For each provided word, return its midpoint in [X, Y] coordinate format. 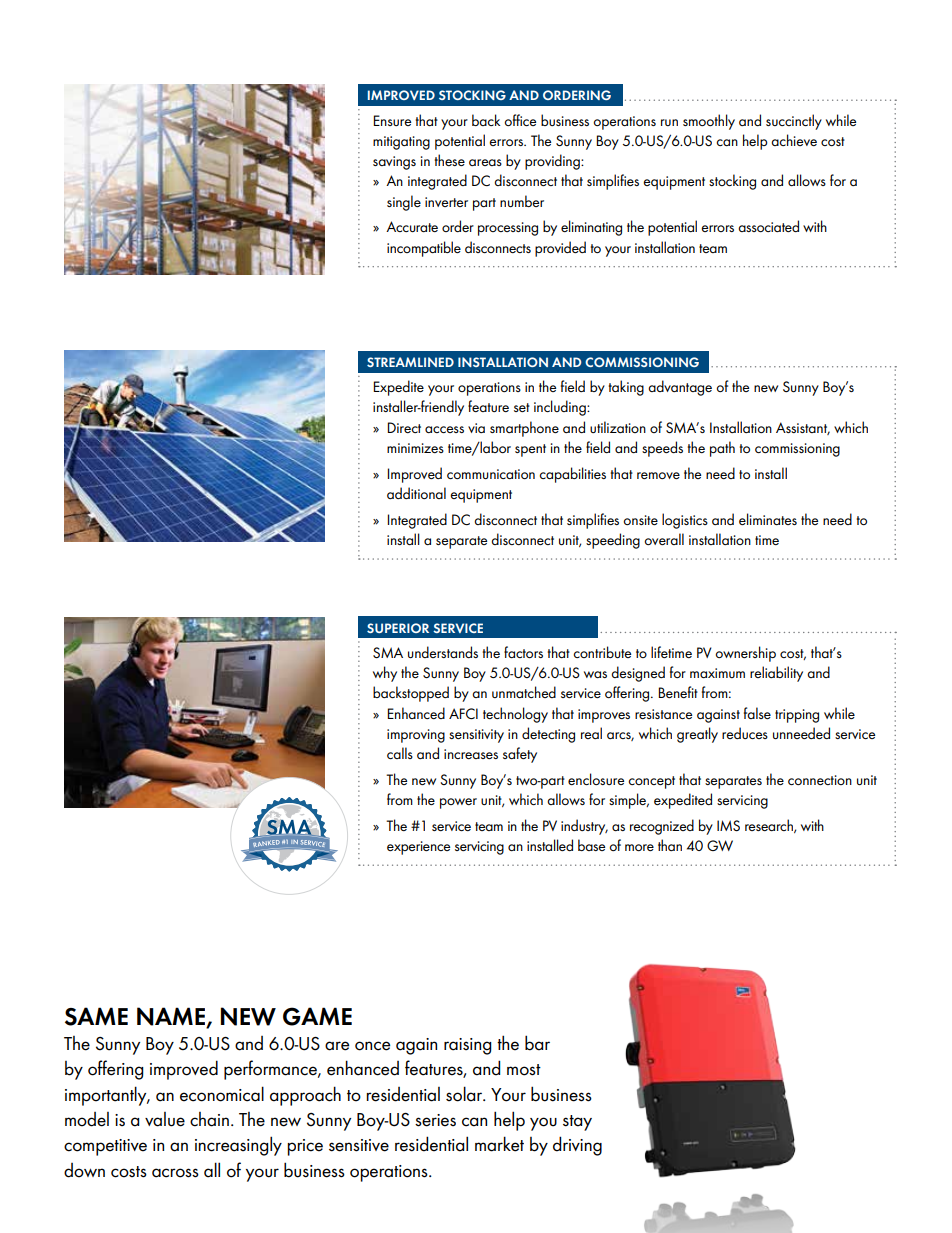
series [435, 1120]
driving [577, 1146]
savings [394, 163]
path [722, 449]
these [450, 160]
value [165, 1119]
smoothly [709, 122]
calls [400, 753]
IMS [728, 825]
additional [416, 493]
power [458, 803]
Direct [404, 427]
